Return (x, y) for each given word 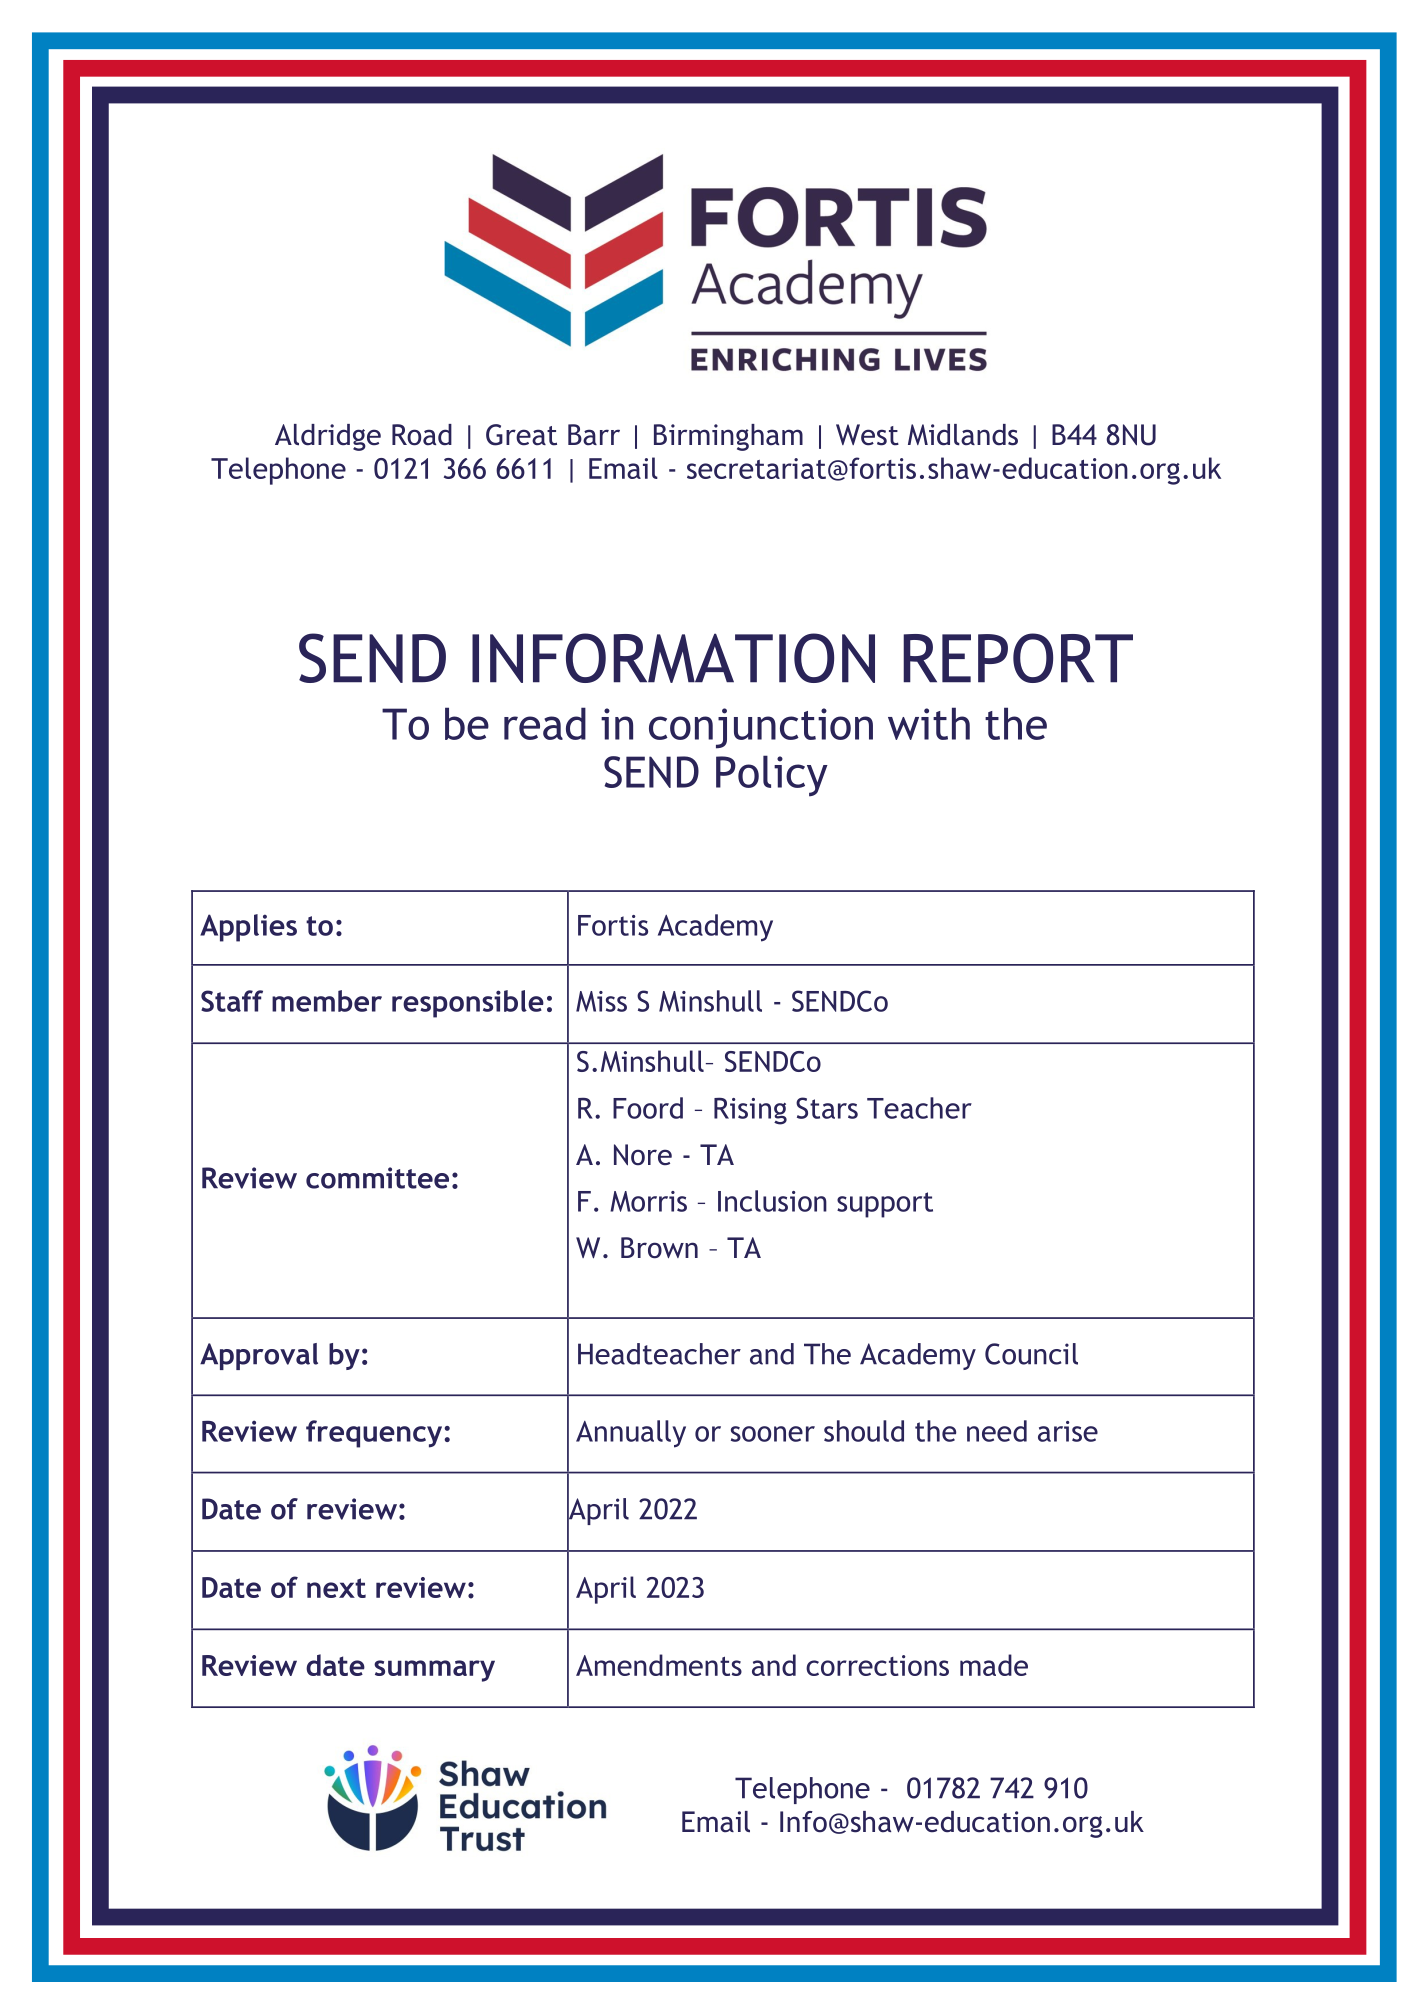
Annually (631, 1434)
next (336, 1588)
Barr (594, 434)
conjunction (761, 728)
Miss (601, 1001)
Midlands (963, 435)
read (545, 723)
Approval (259, 1356)
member (327, 1001)
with (929, 723)
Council (1031, 1354)
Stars (827, 1108)
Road (422, 435)
